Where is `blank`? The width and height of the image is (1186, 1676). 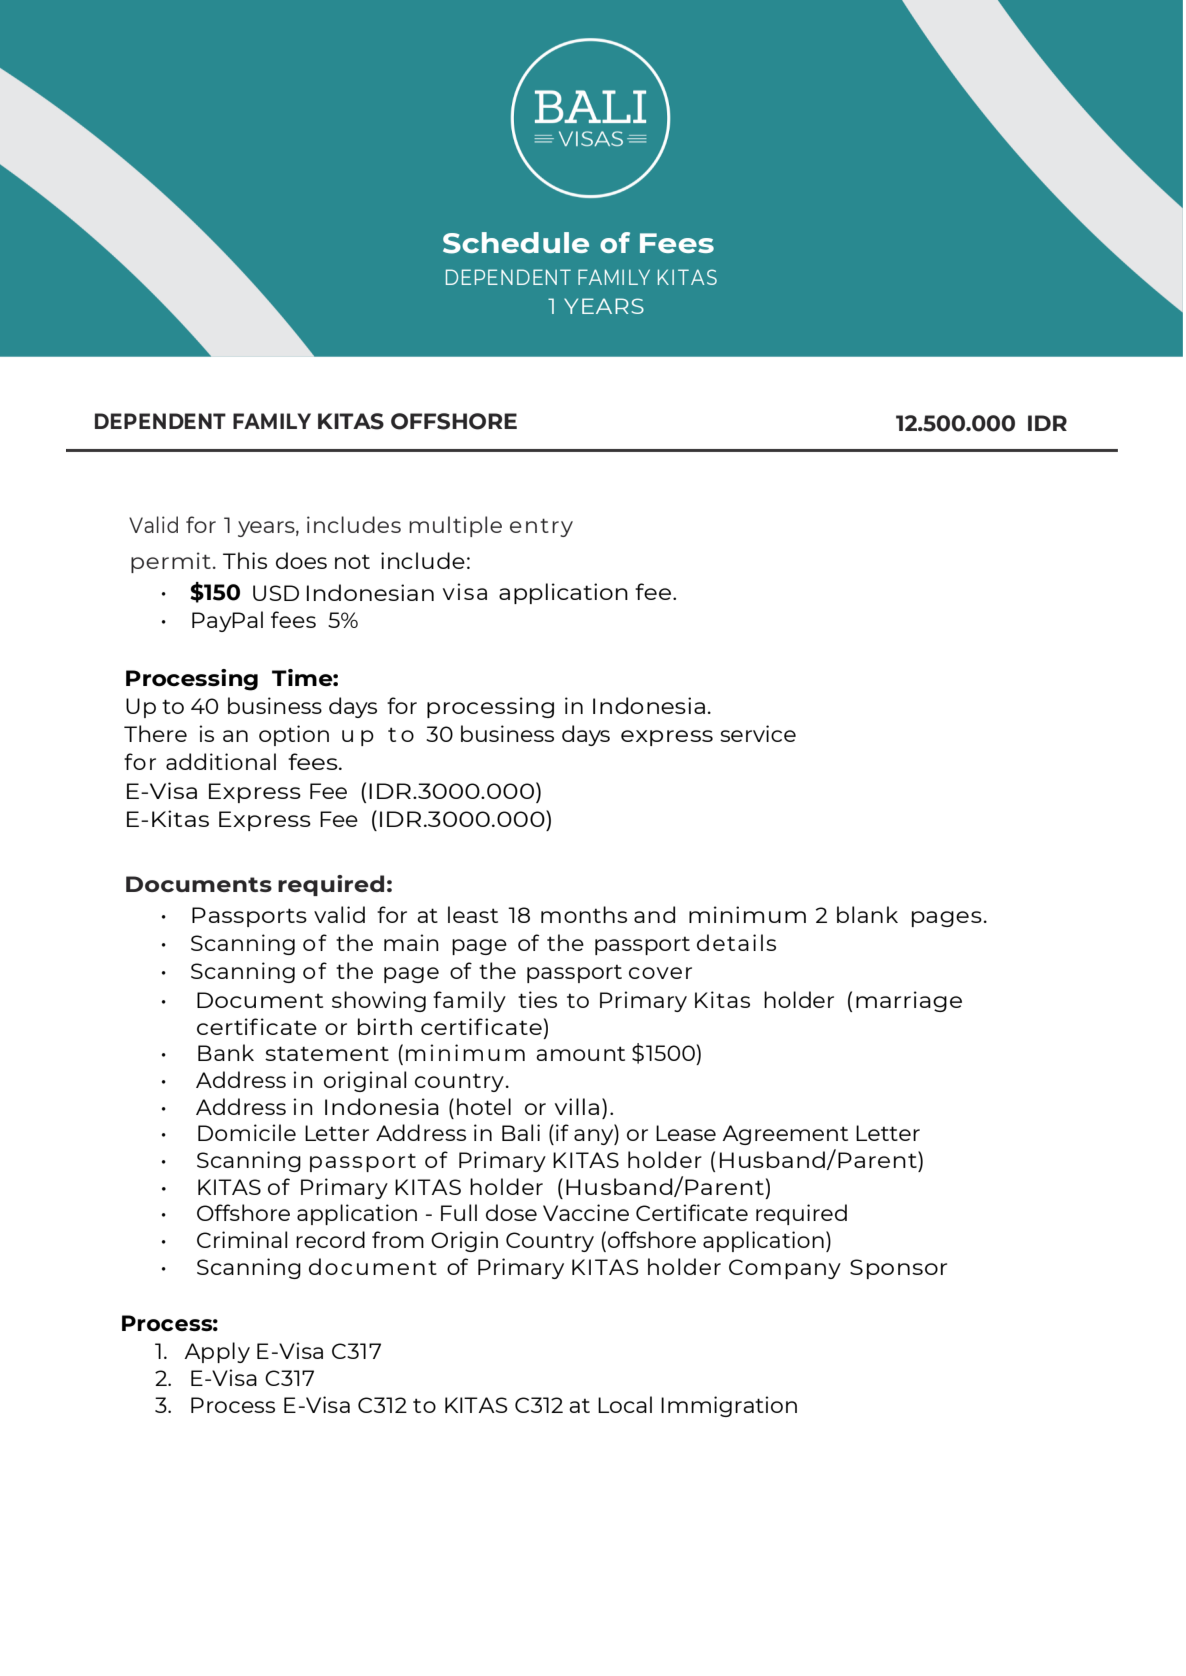
blank is located at coordinates (867, 914).
